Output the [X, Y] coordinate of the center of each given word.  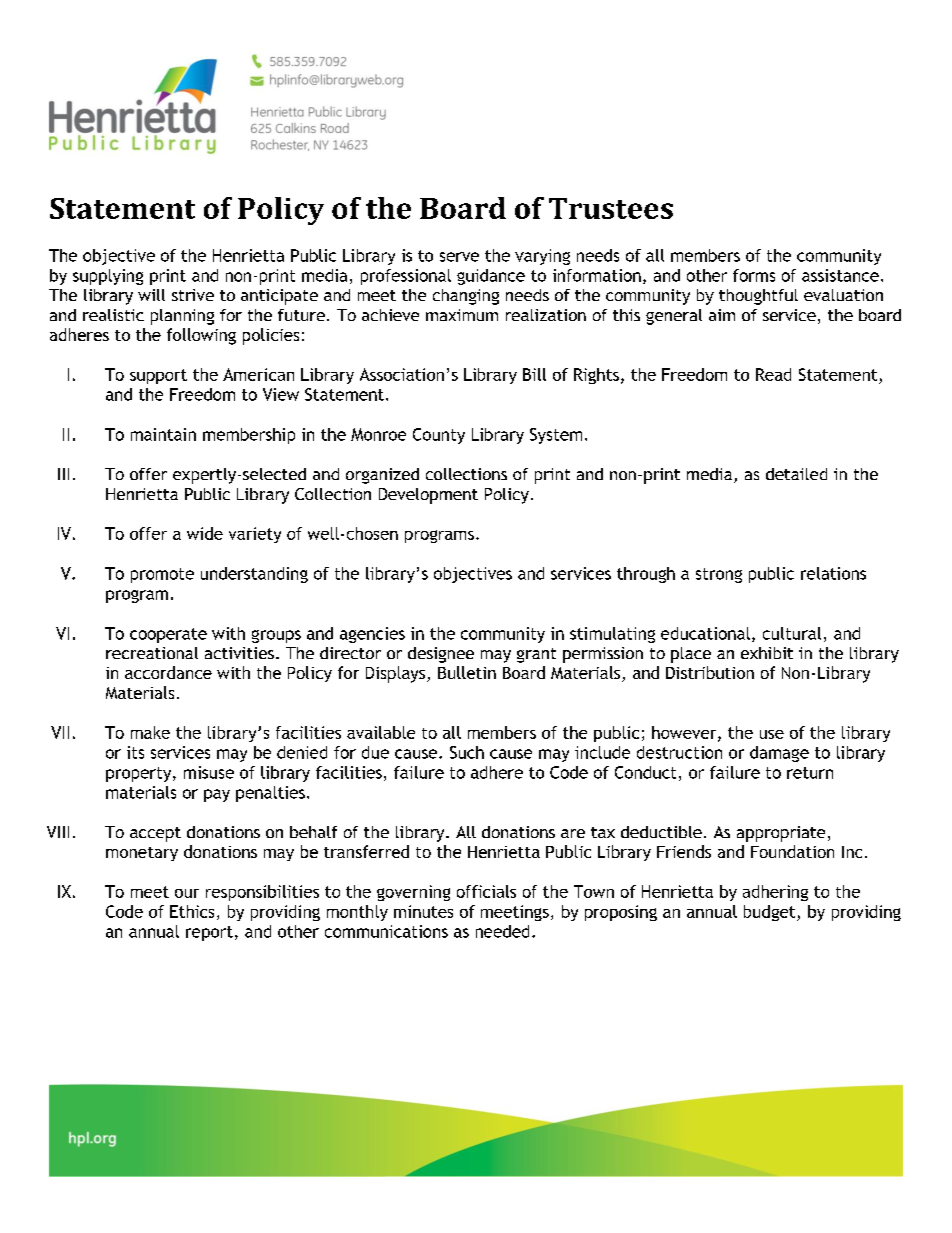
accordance [168, 672]
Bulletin [467, 672]
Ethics [192, 911]
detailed [796, 474]
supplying [108, 277]
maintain [163, 434]
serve [459, 257]
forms [754, 275]
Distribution [710, 672]
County [439, 436]
